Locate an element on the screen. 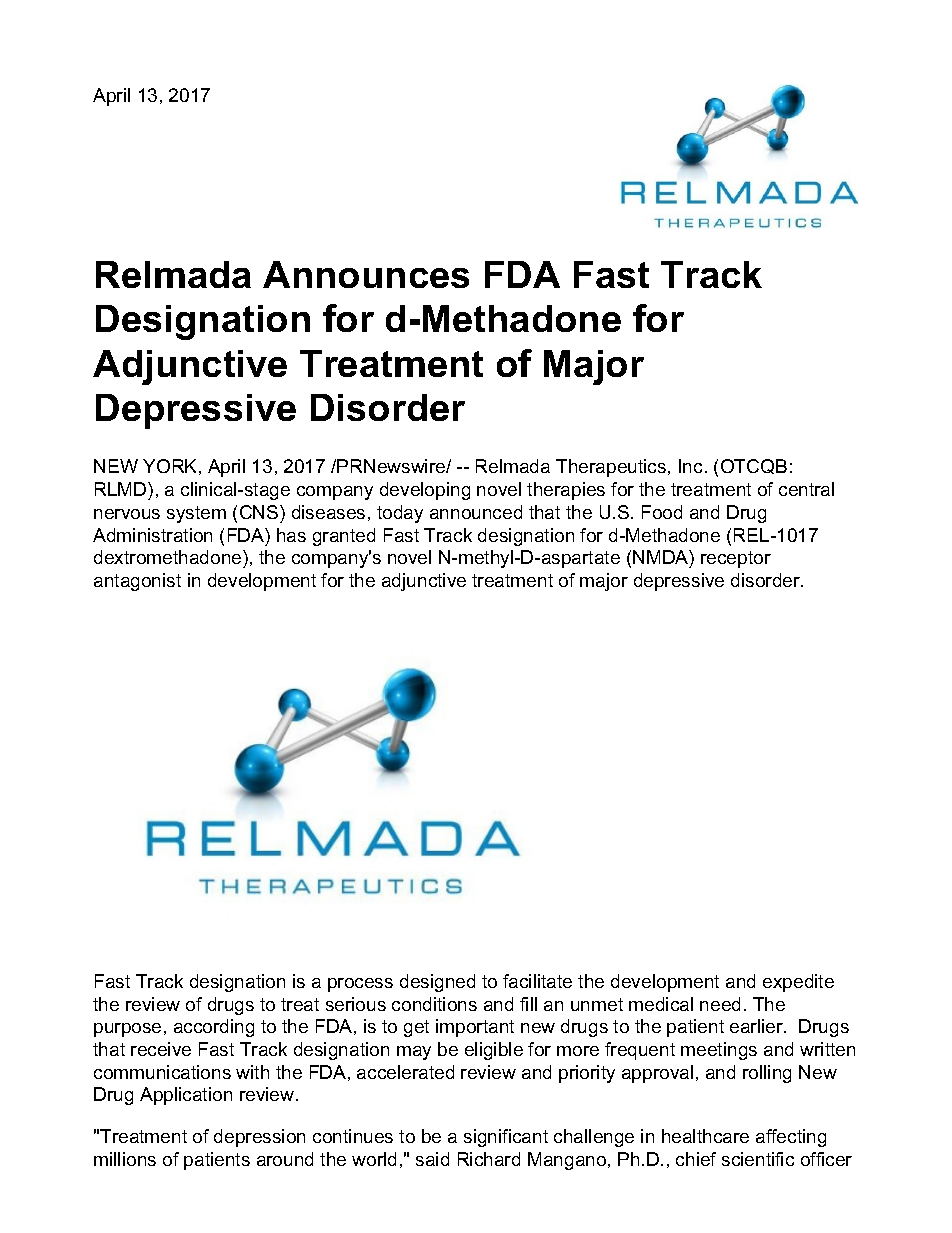 This screenshot has height=1233, width=952. designed is located at coordinates (437, 983).
